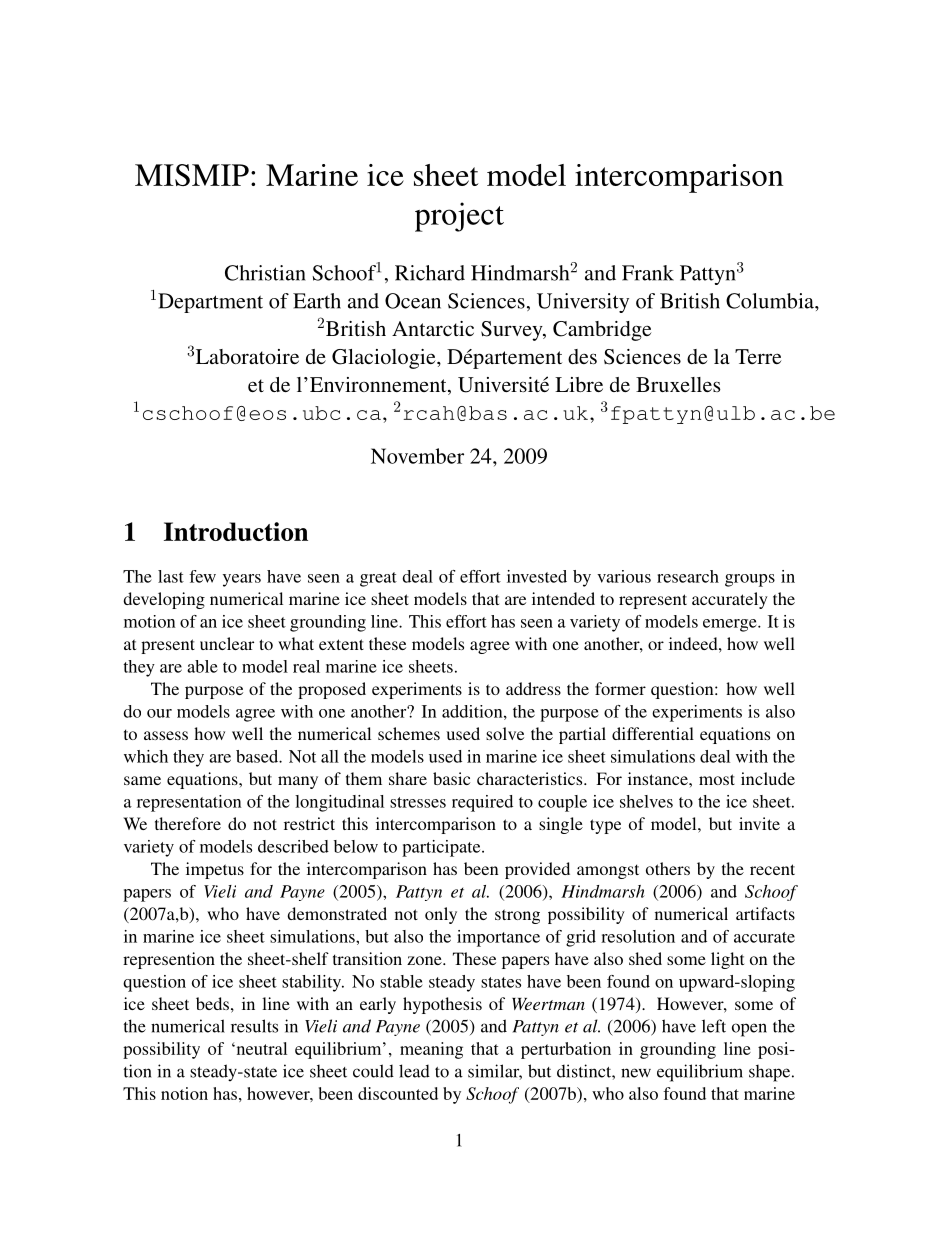 This page has width=952, height=1233. Describe the element at coordinates (227, 643) in the page. I see `unclear` at that location.
